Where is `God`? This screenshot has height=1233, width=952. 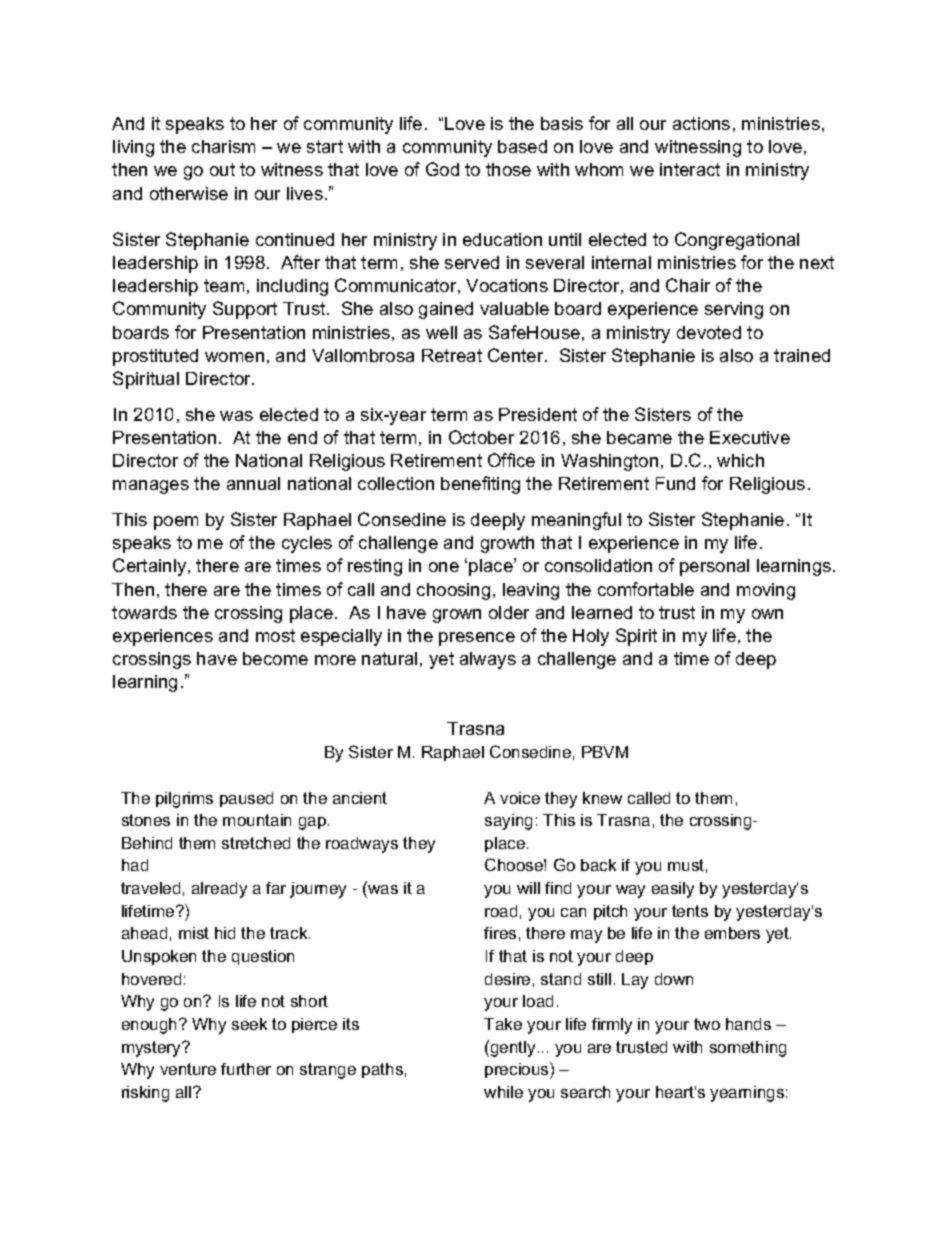 God is located at coordinates (442, 169).
